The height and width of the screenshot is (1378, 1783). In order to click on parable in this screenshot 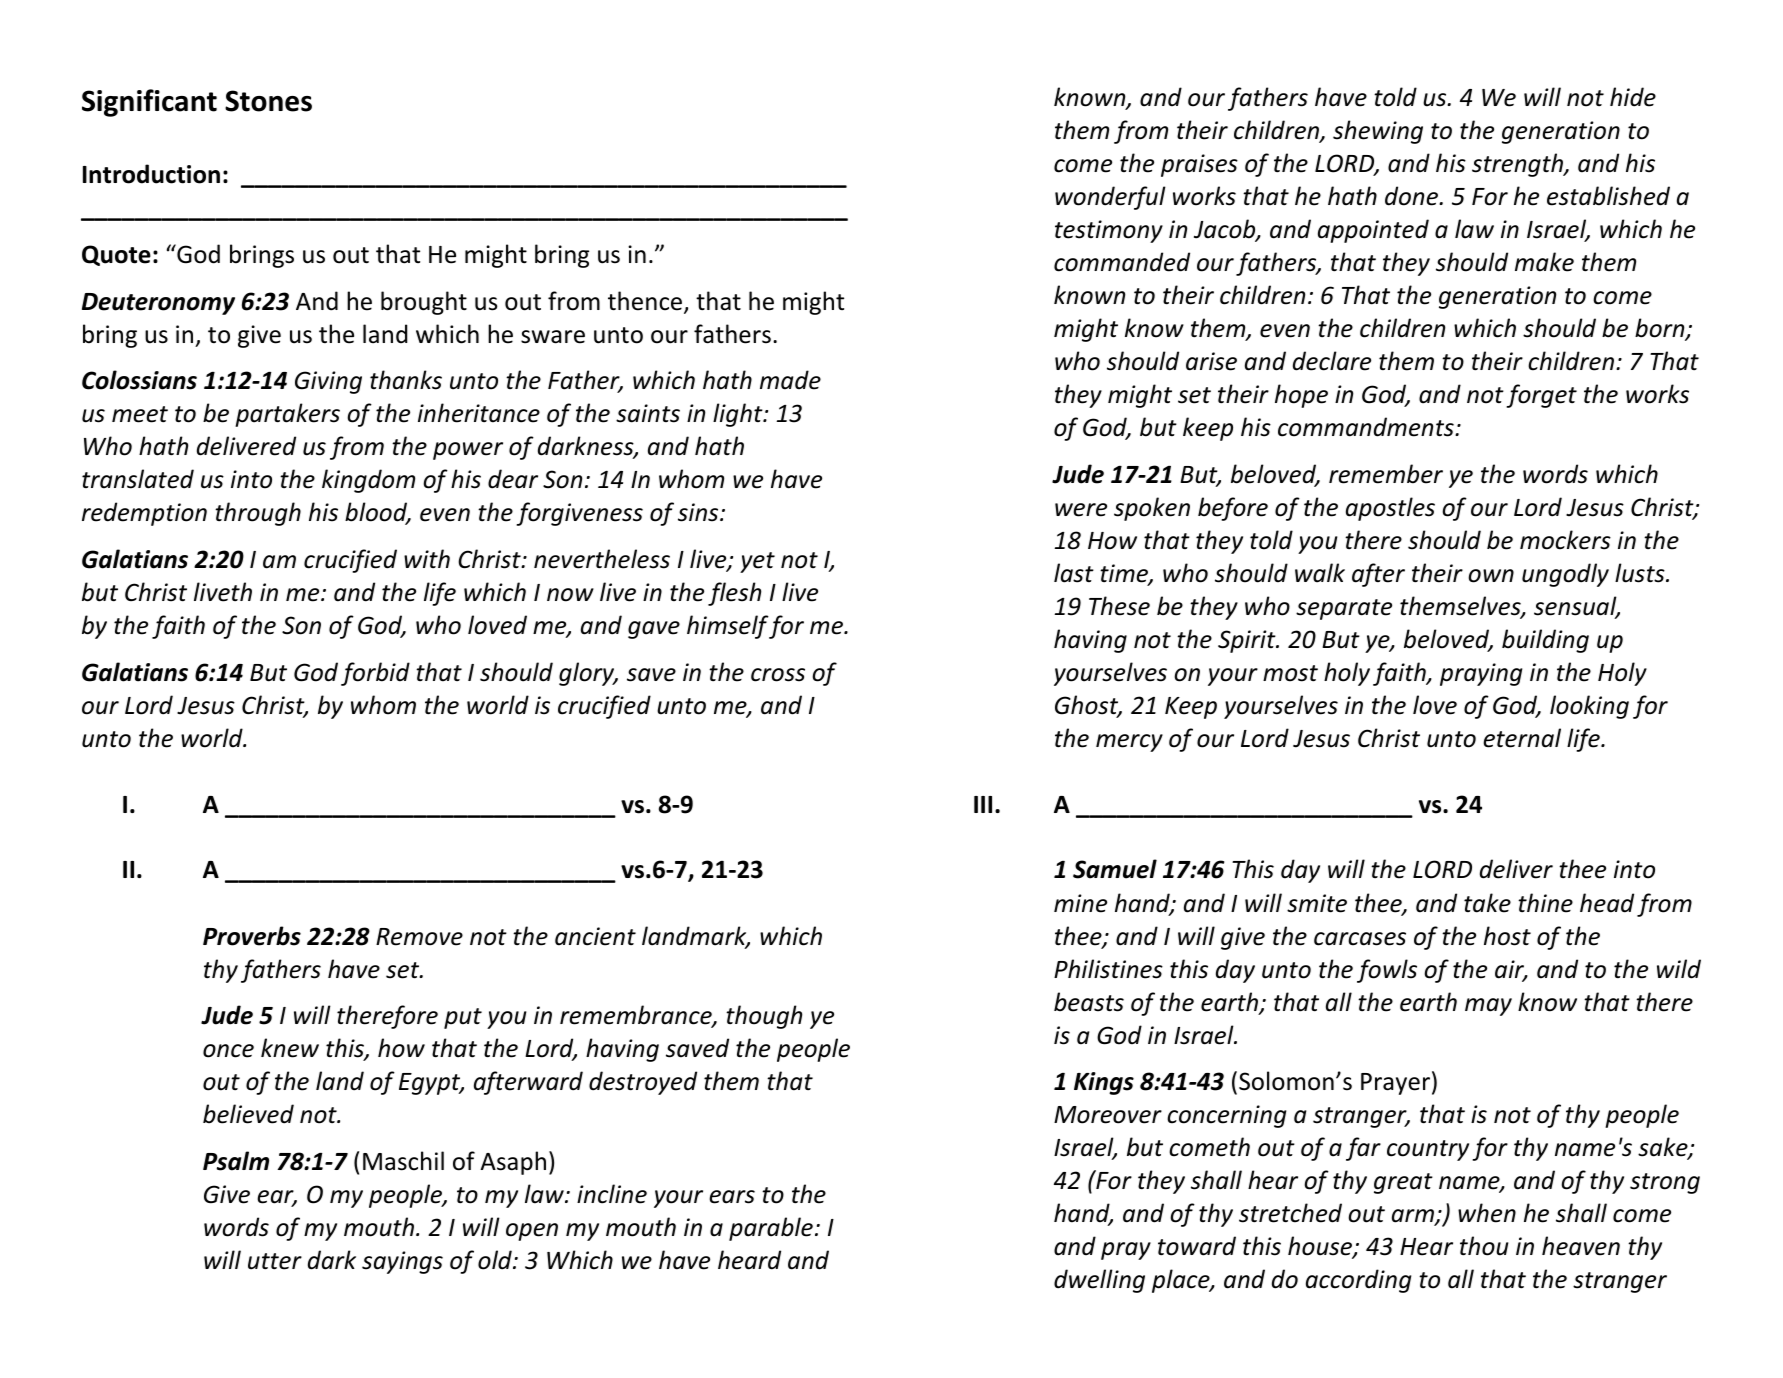, I will do `click(771, 1229)`.
